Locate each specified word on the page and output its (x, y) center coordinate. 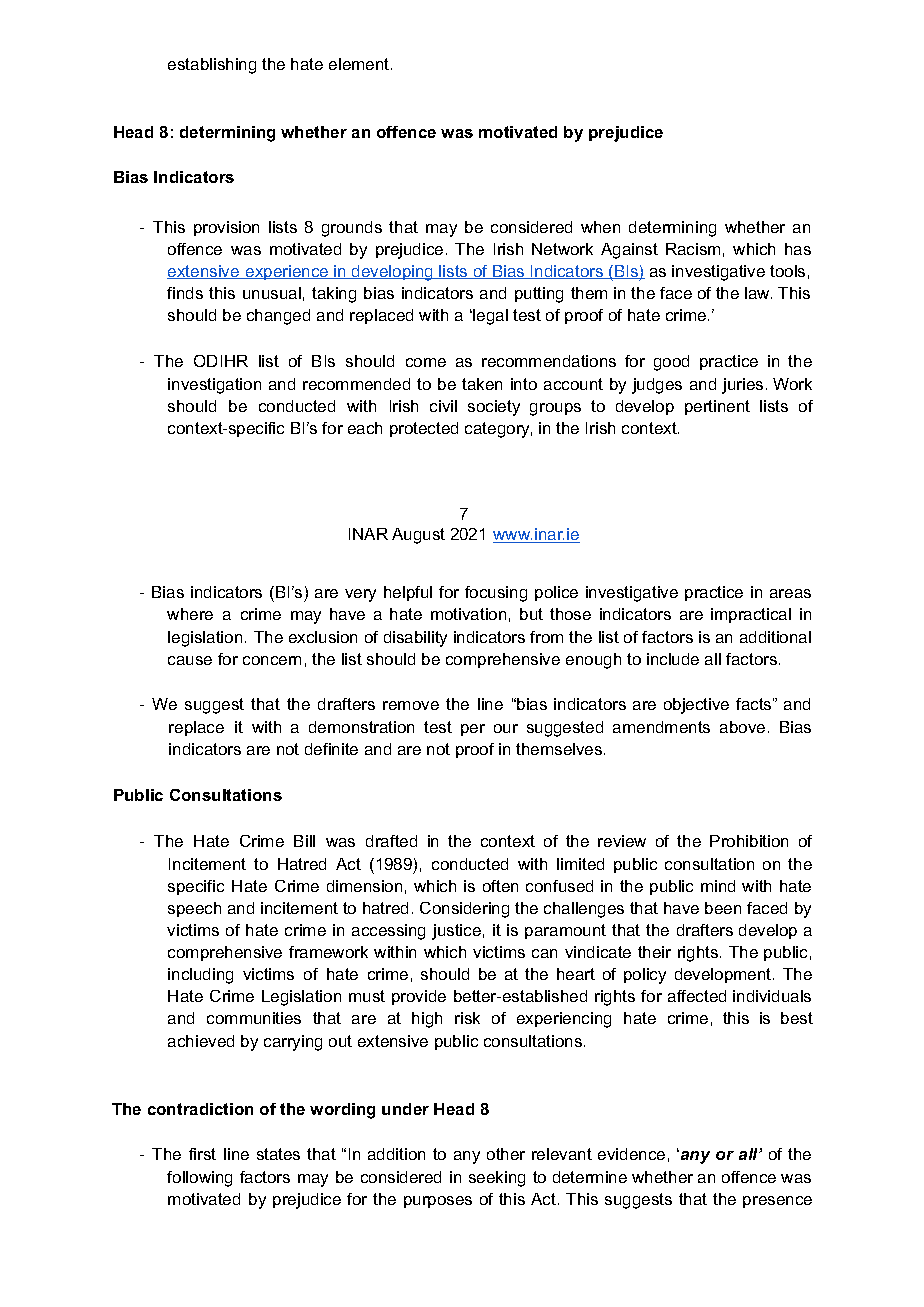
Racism (693, 249)
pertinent (717, 407)
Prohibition (749, 841)
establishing (212, 66)
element (360, 64)
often (500, 886)
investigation (214, 386)
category (498, 430)
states (278, 1154)
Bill (304, 841)
